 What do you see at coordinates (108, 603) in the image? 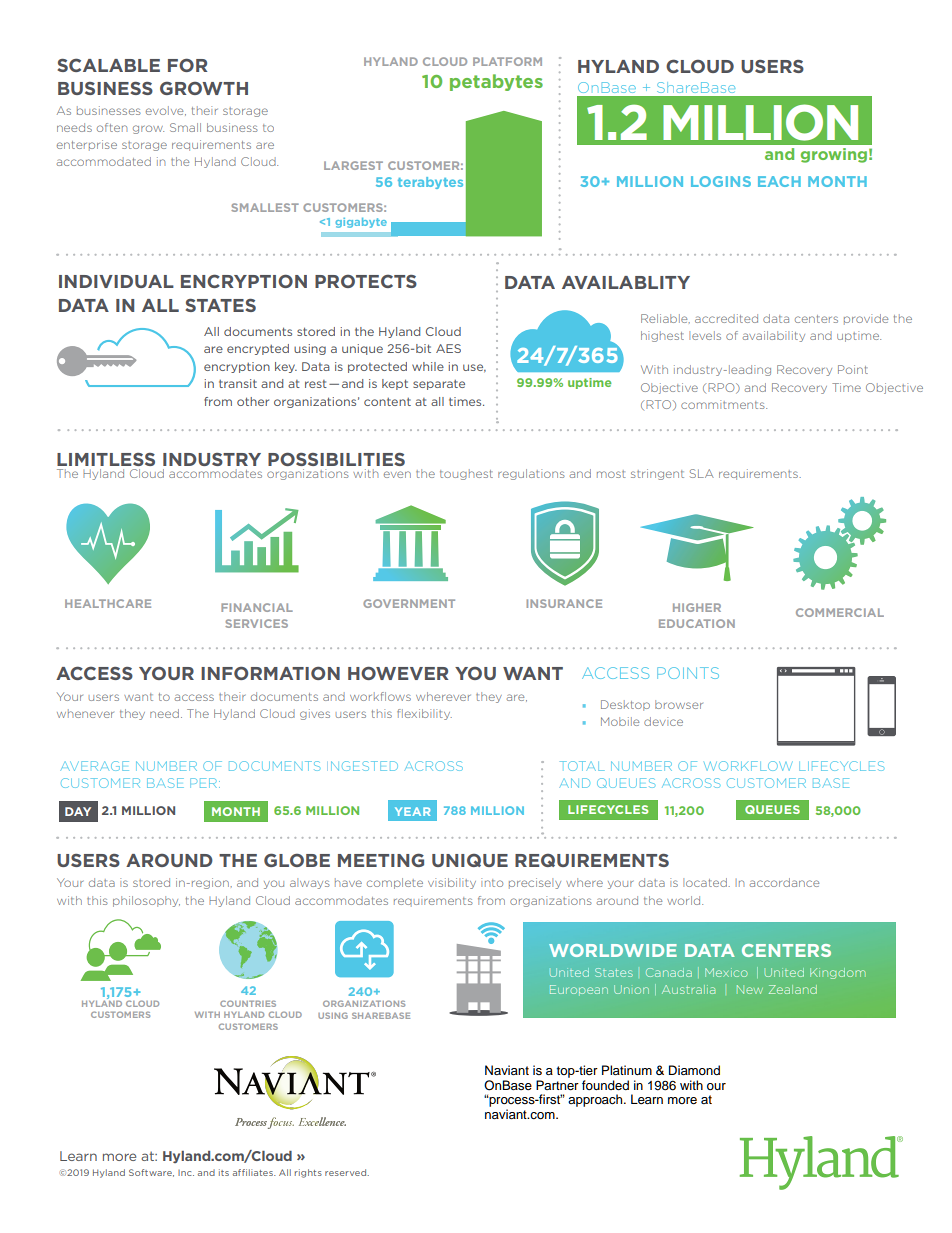
I see `HEALTHCARE` at bounding box center [108, 603].
